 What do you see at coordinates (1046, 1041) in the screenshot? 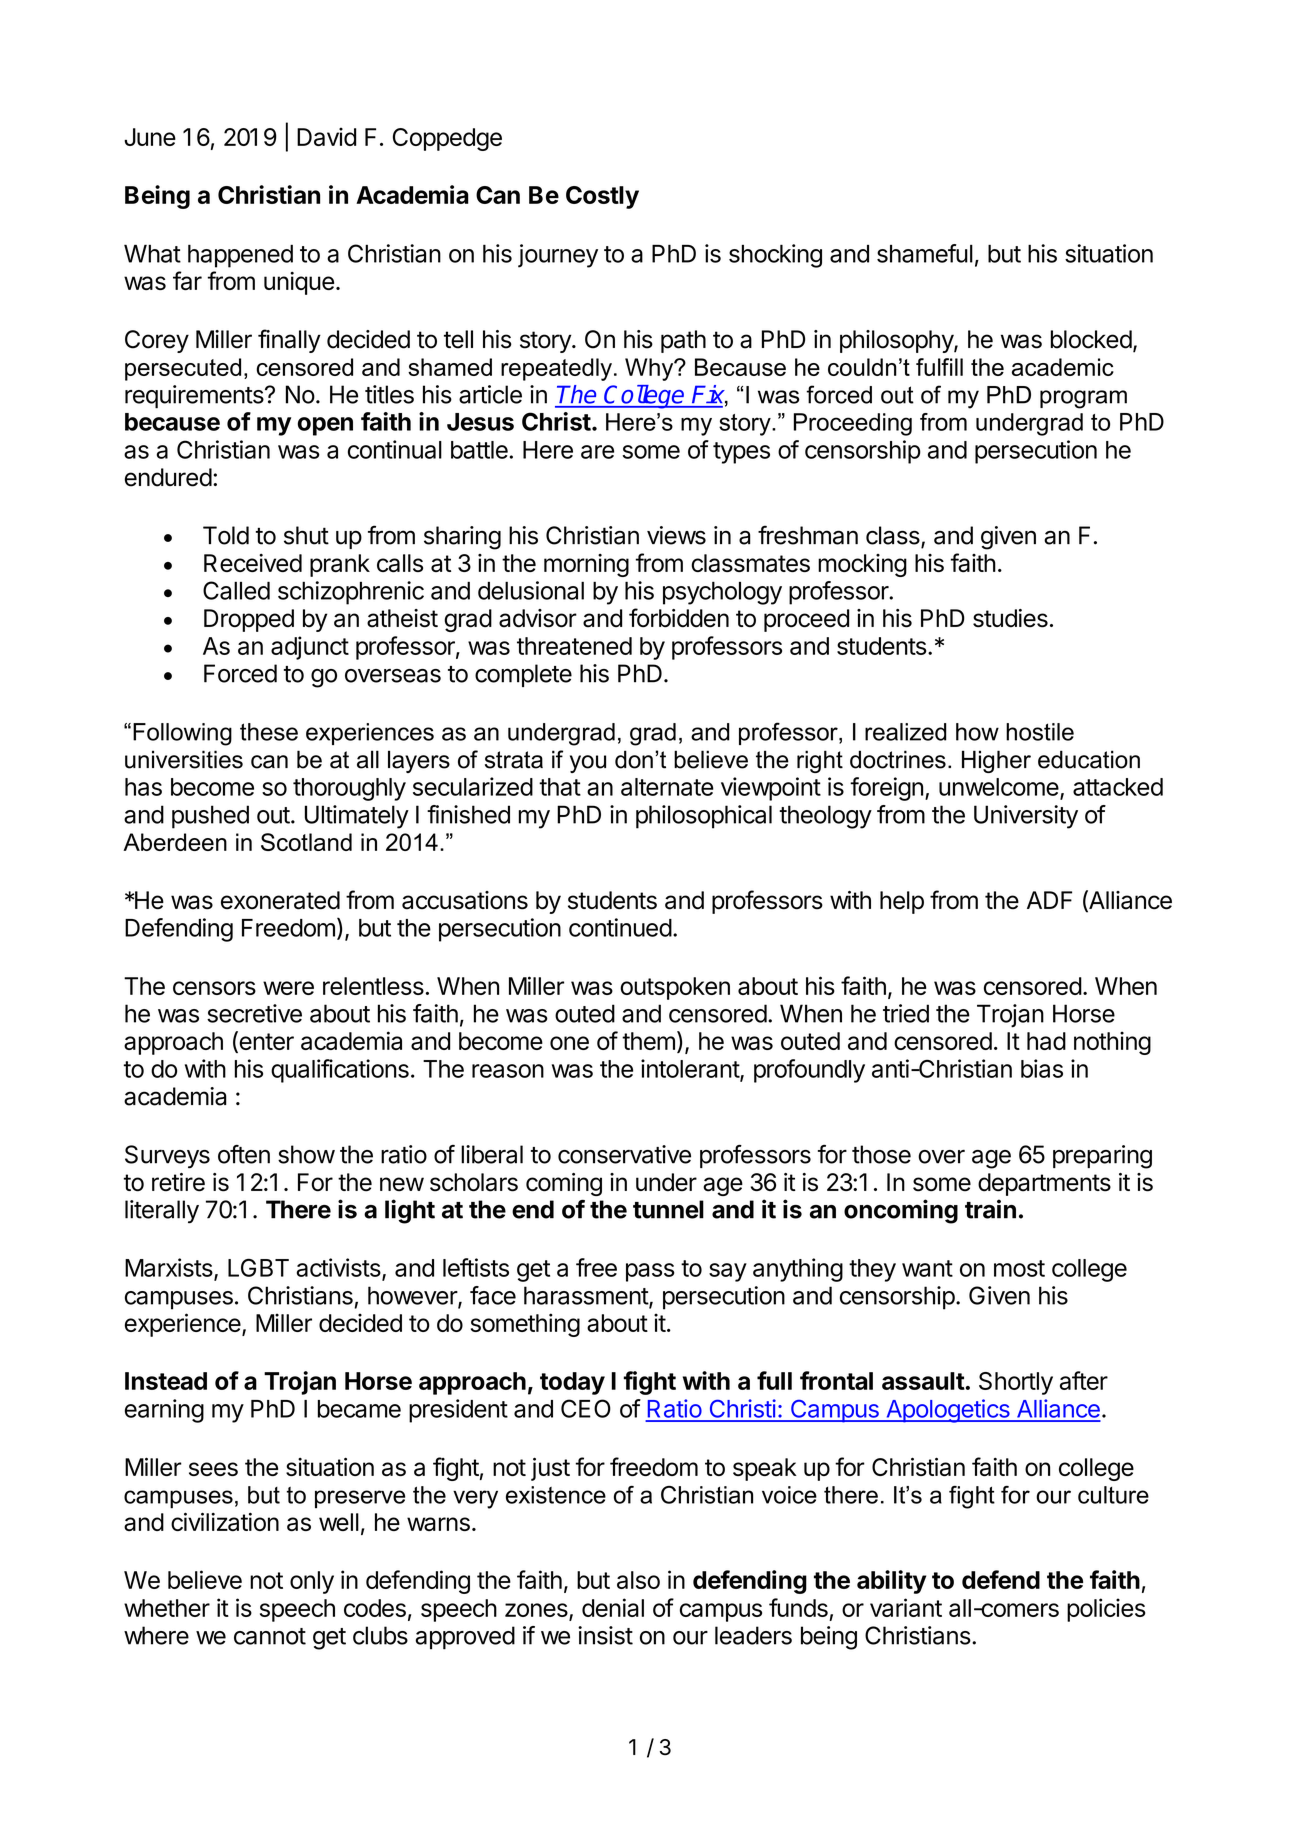
I see `had` at bounding box center [1046, 1041].
